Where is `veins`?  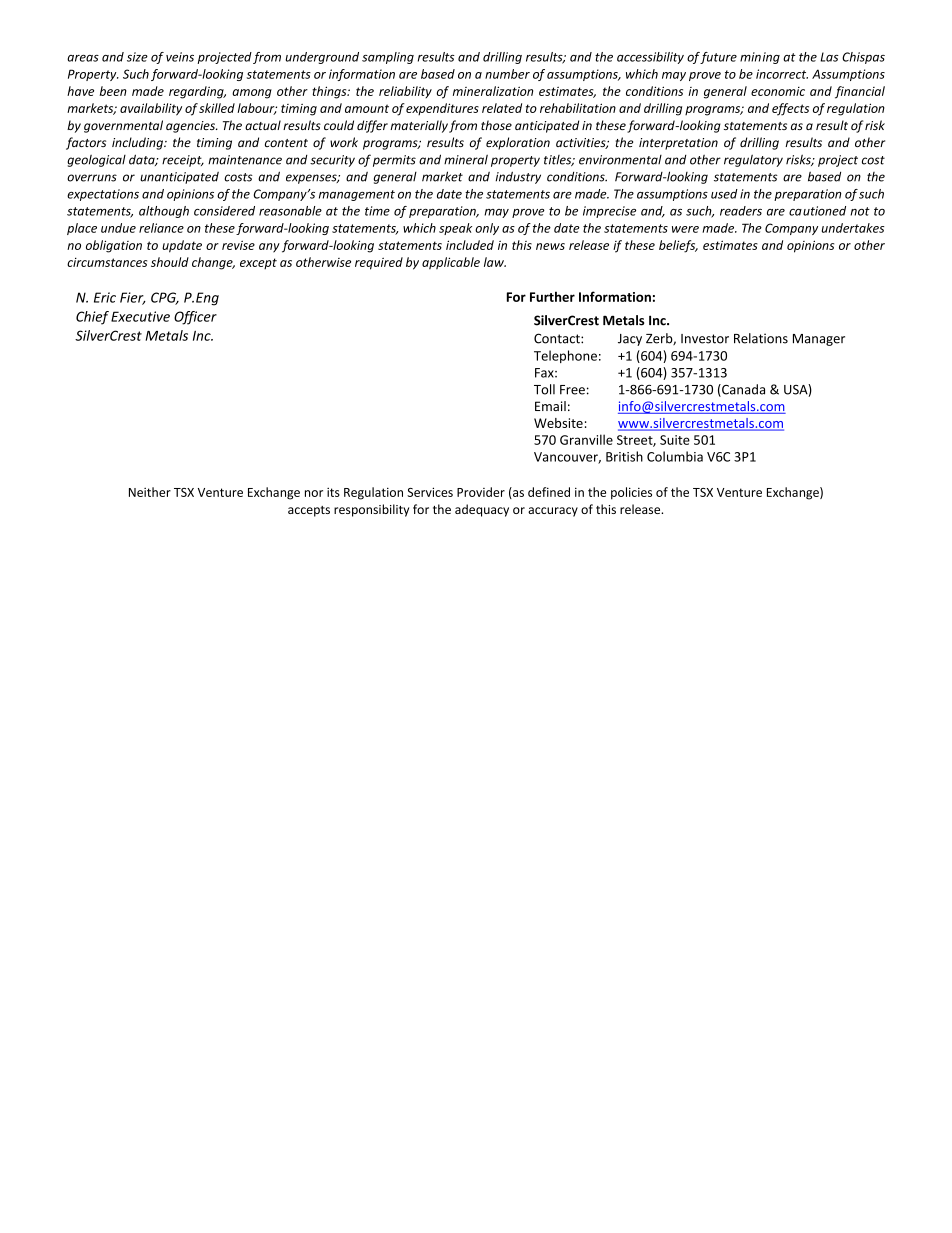
veins is located at coordinates (180, 57).
